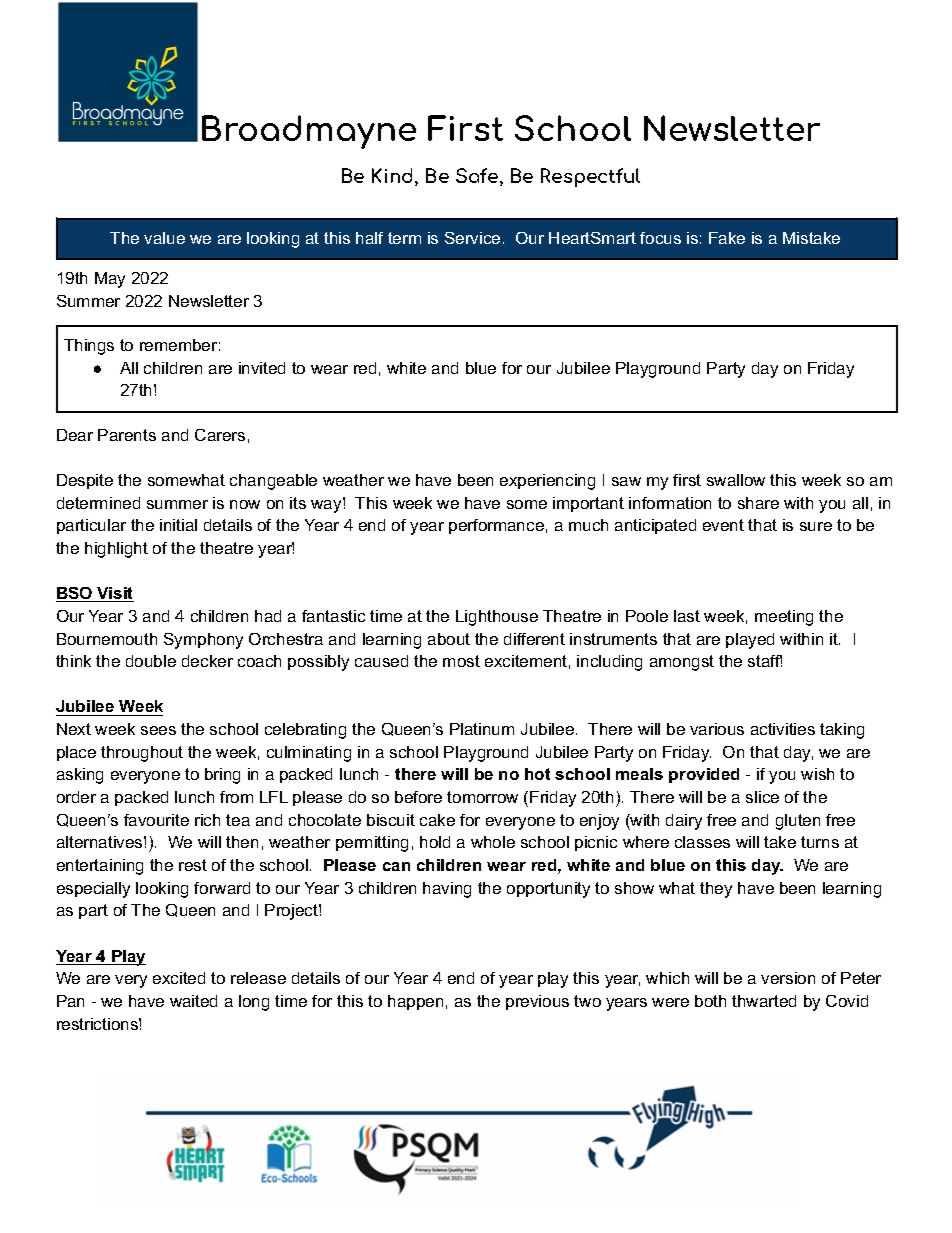 The image size is (952, 1233). Describe the element at coordinates (478, 177) in the screenshot. I see `Safe` at that location.
